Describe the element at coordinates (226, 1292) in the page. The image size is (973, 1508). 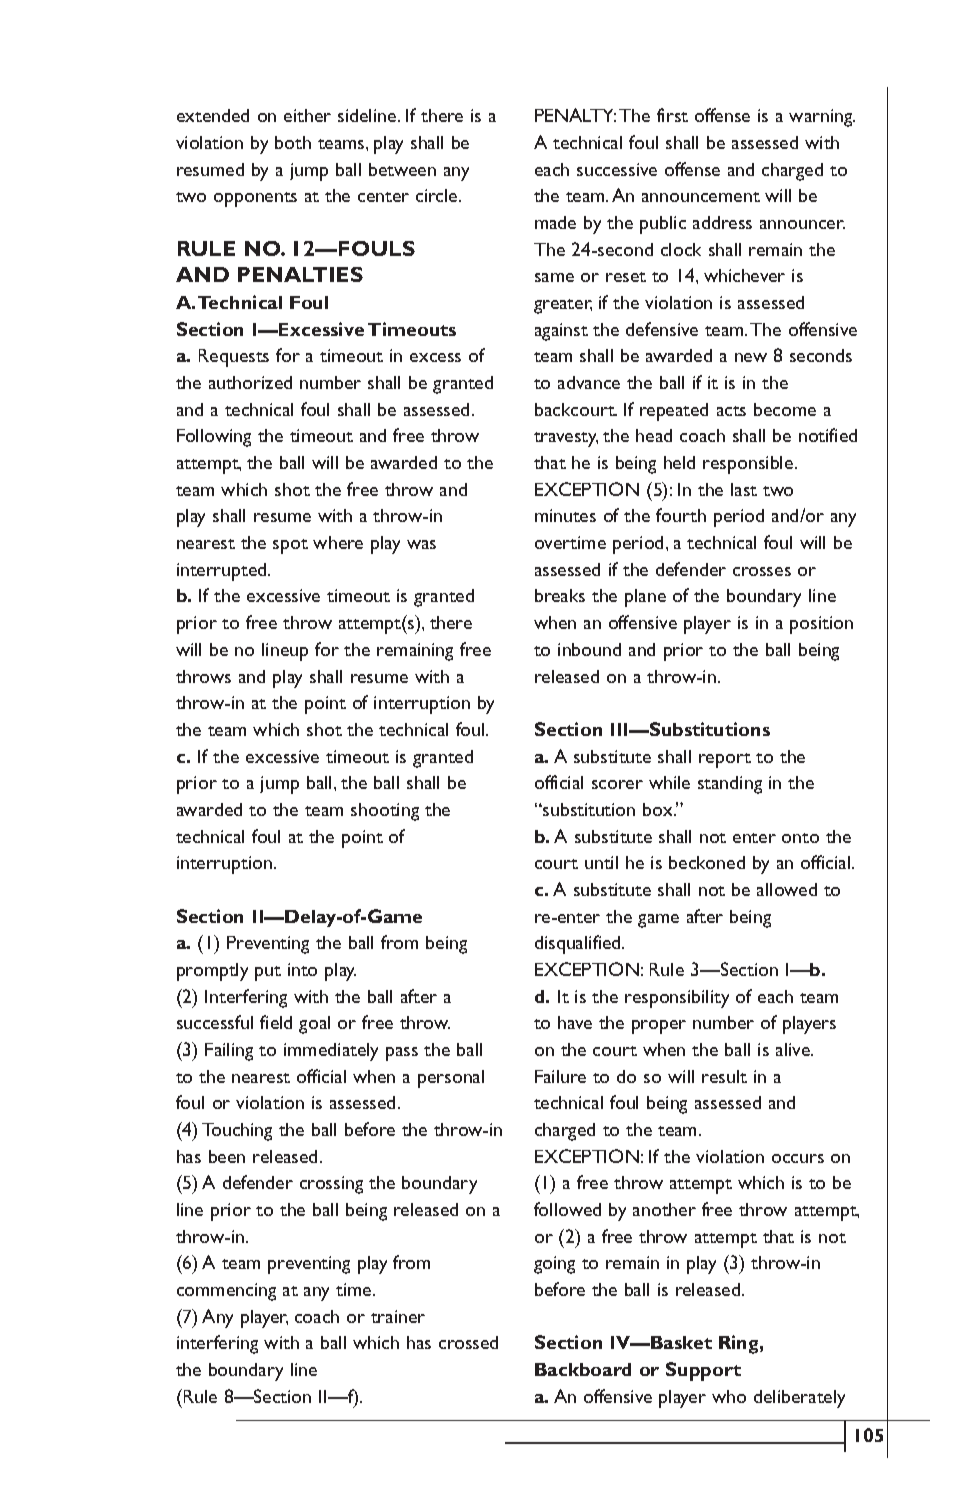
I see `commencing` at that location.
